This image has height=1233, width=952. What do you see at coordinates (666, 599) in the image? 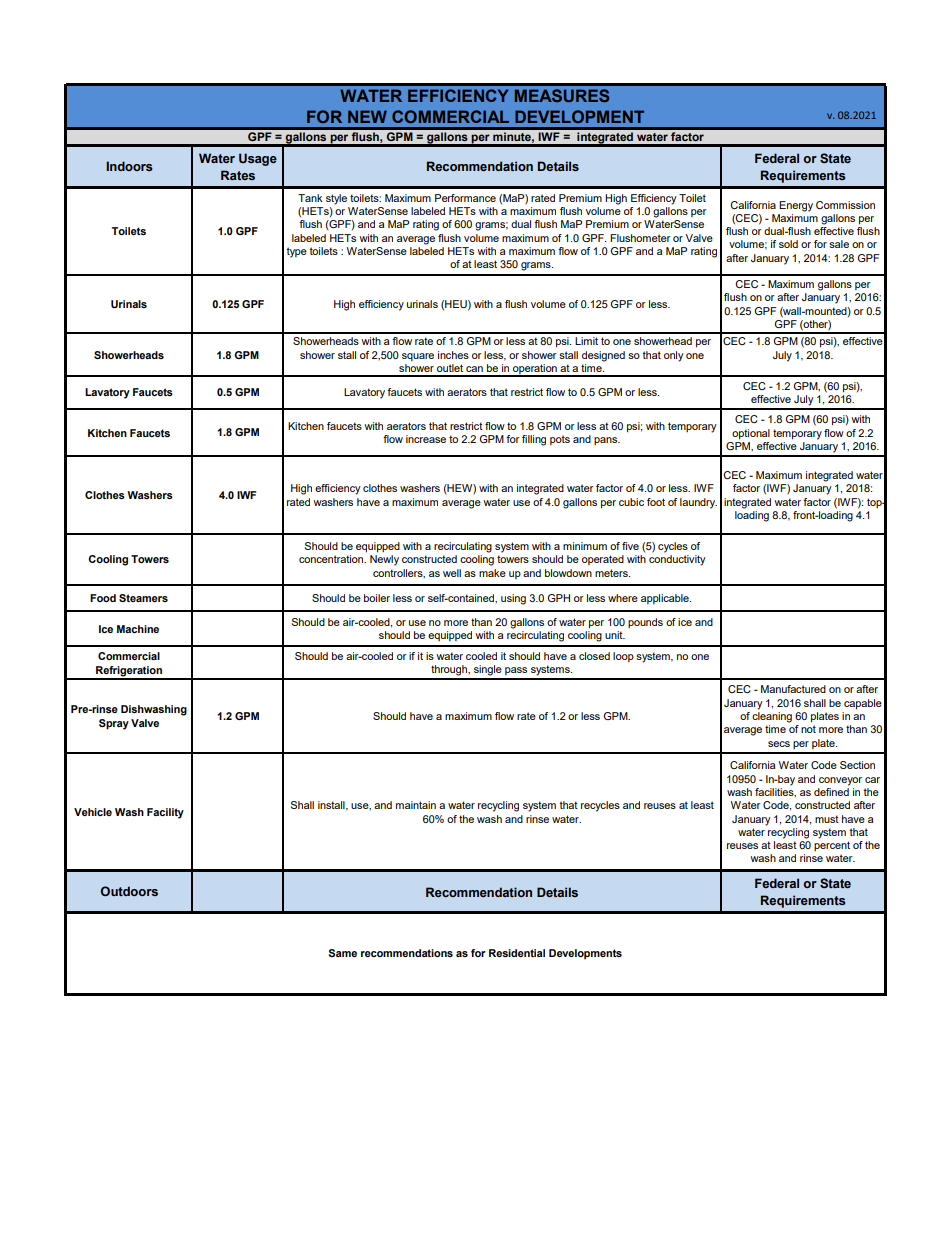
I see `applicable` at bounding box center [666, 599].
